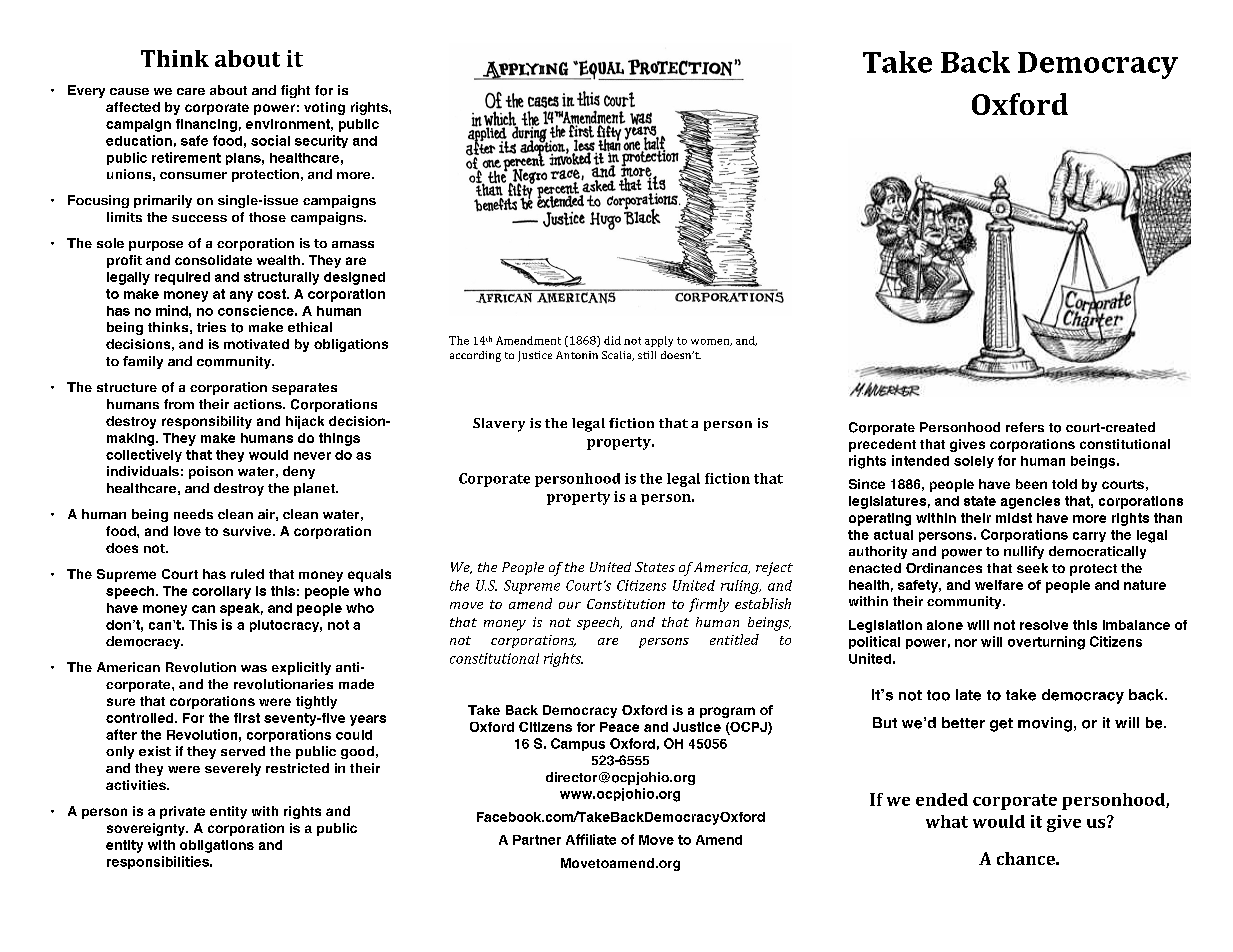  Describe the element at coordinates (211, 472) in the screenshot. I see `poison` at that location.
